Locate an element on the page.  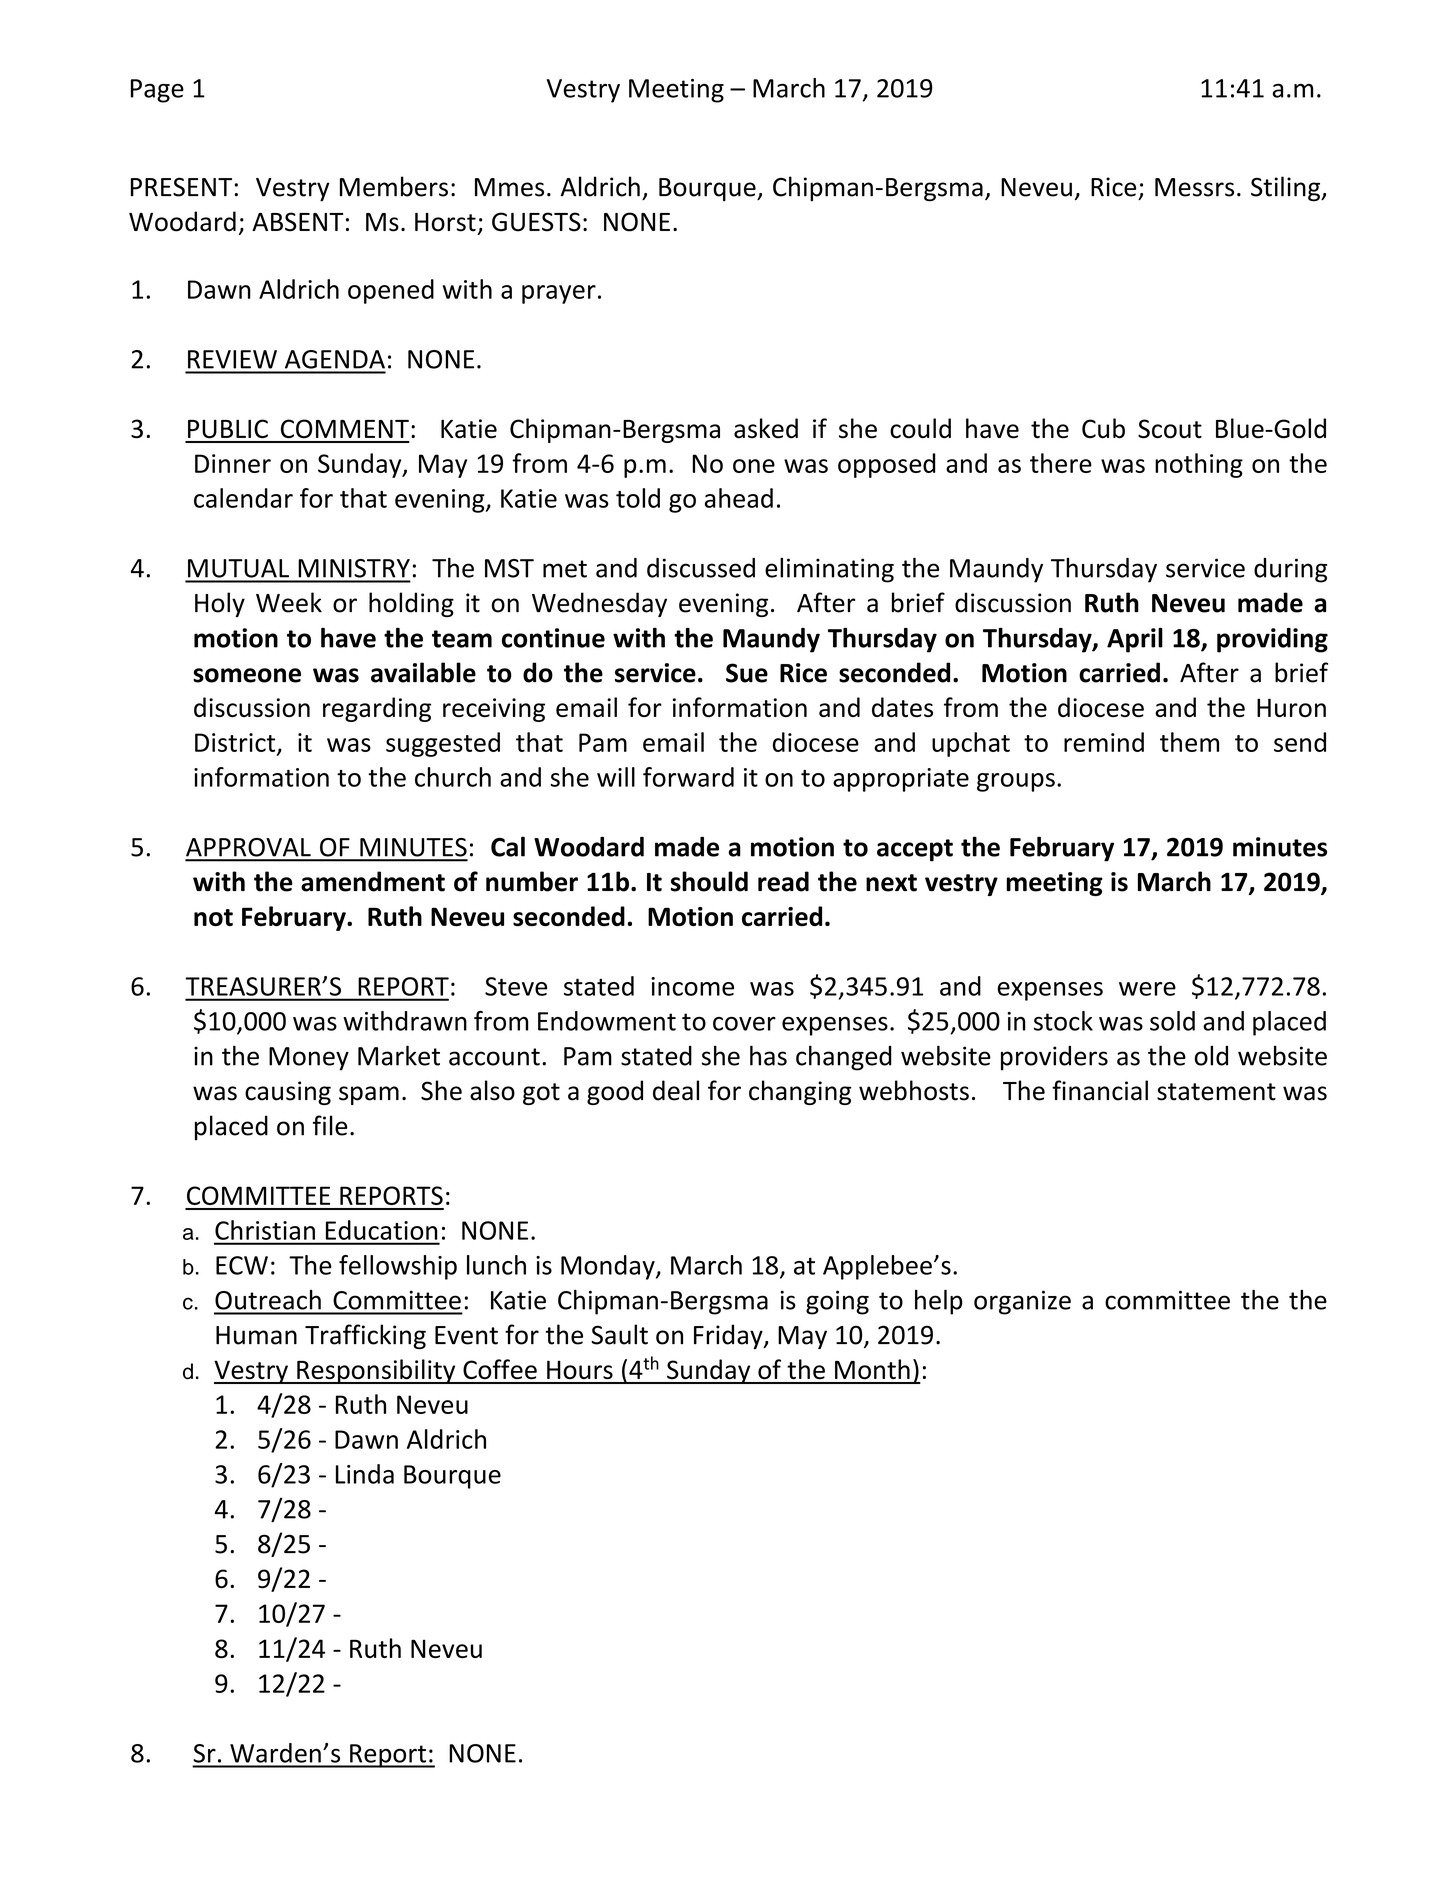
Members is located at coordinates (394, 186).
